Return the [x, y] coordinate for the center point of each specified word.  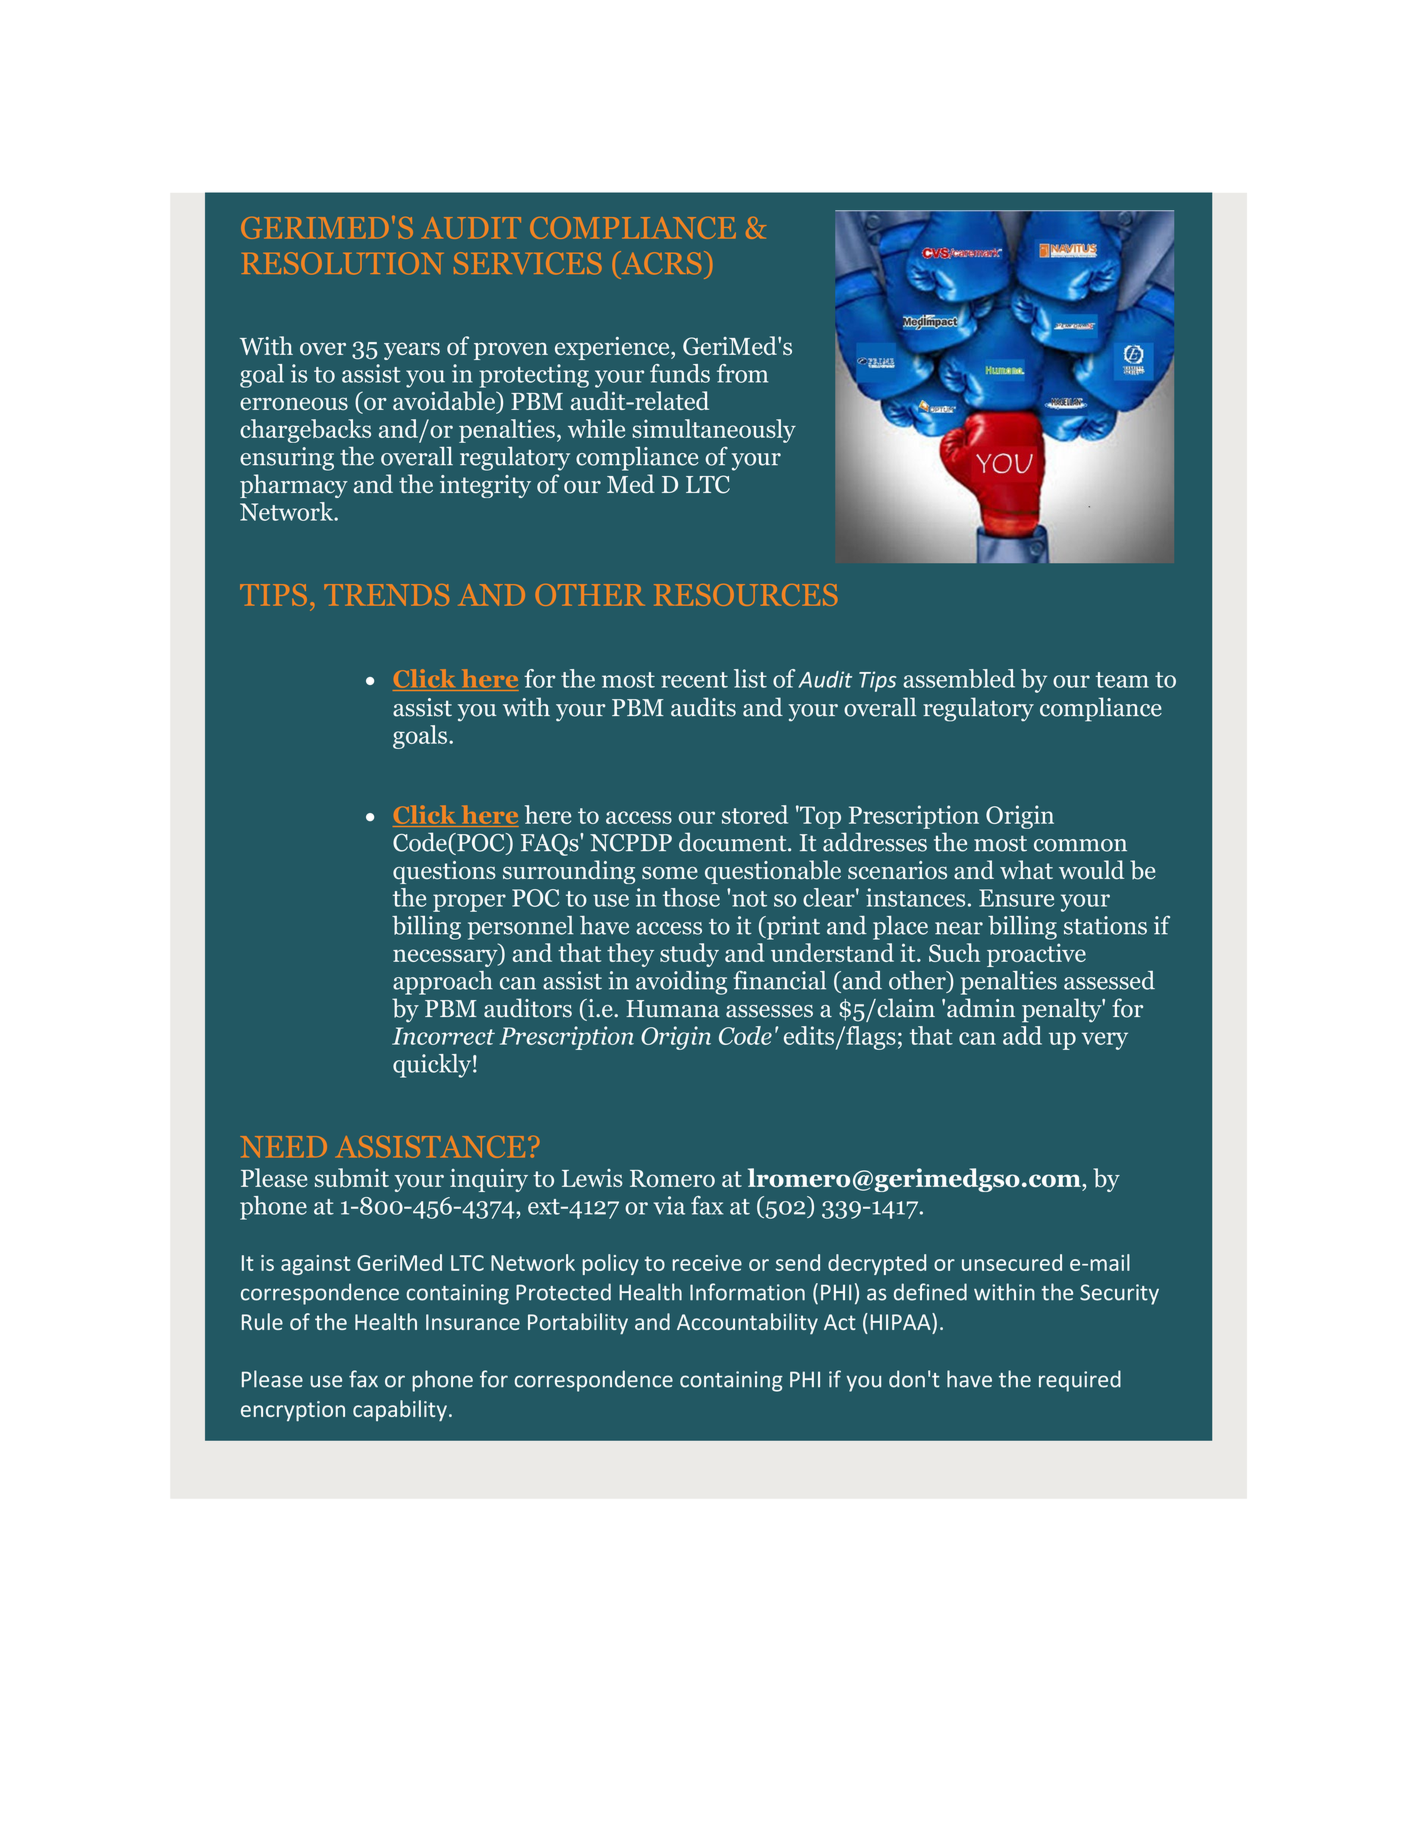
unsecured [1012, 1262]
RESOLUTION [342, 263]
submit [352, 1177]
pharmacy [294, 486]
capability [400, 1410]
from [742, 373]
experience [613, 348]
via [669, 1205]
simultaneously [714, 431]
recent [694, 680]
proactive [1036, 955]
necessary [446, 958]
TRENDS [386, 595]
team [1122, 680]
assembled [959, 678]
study [689, 955]
